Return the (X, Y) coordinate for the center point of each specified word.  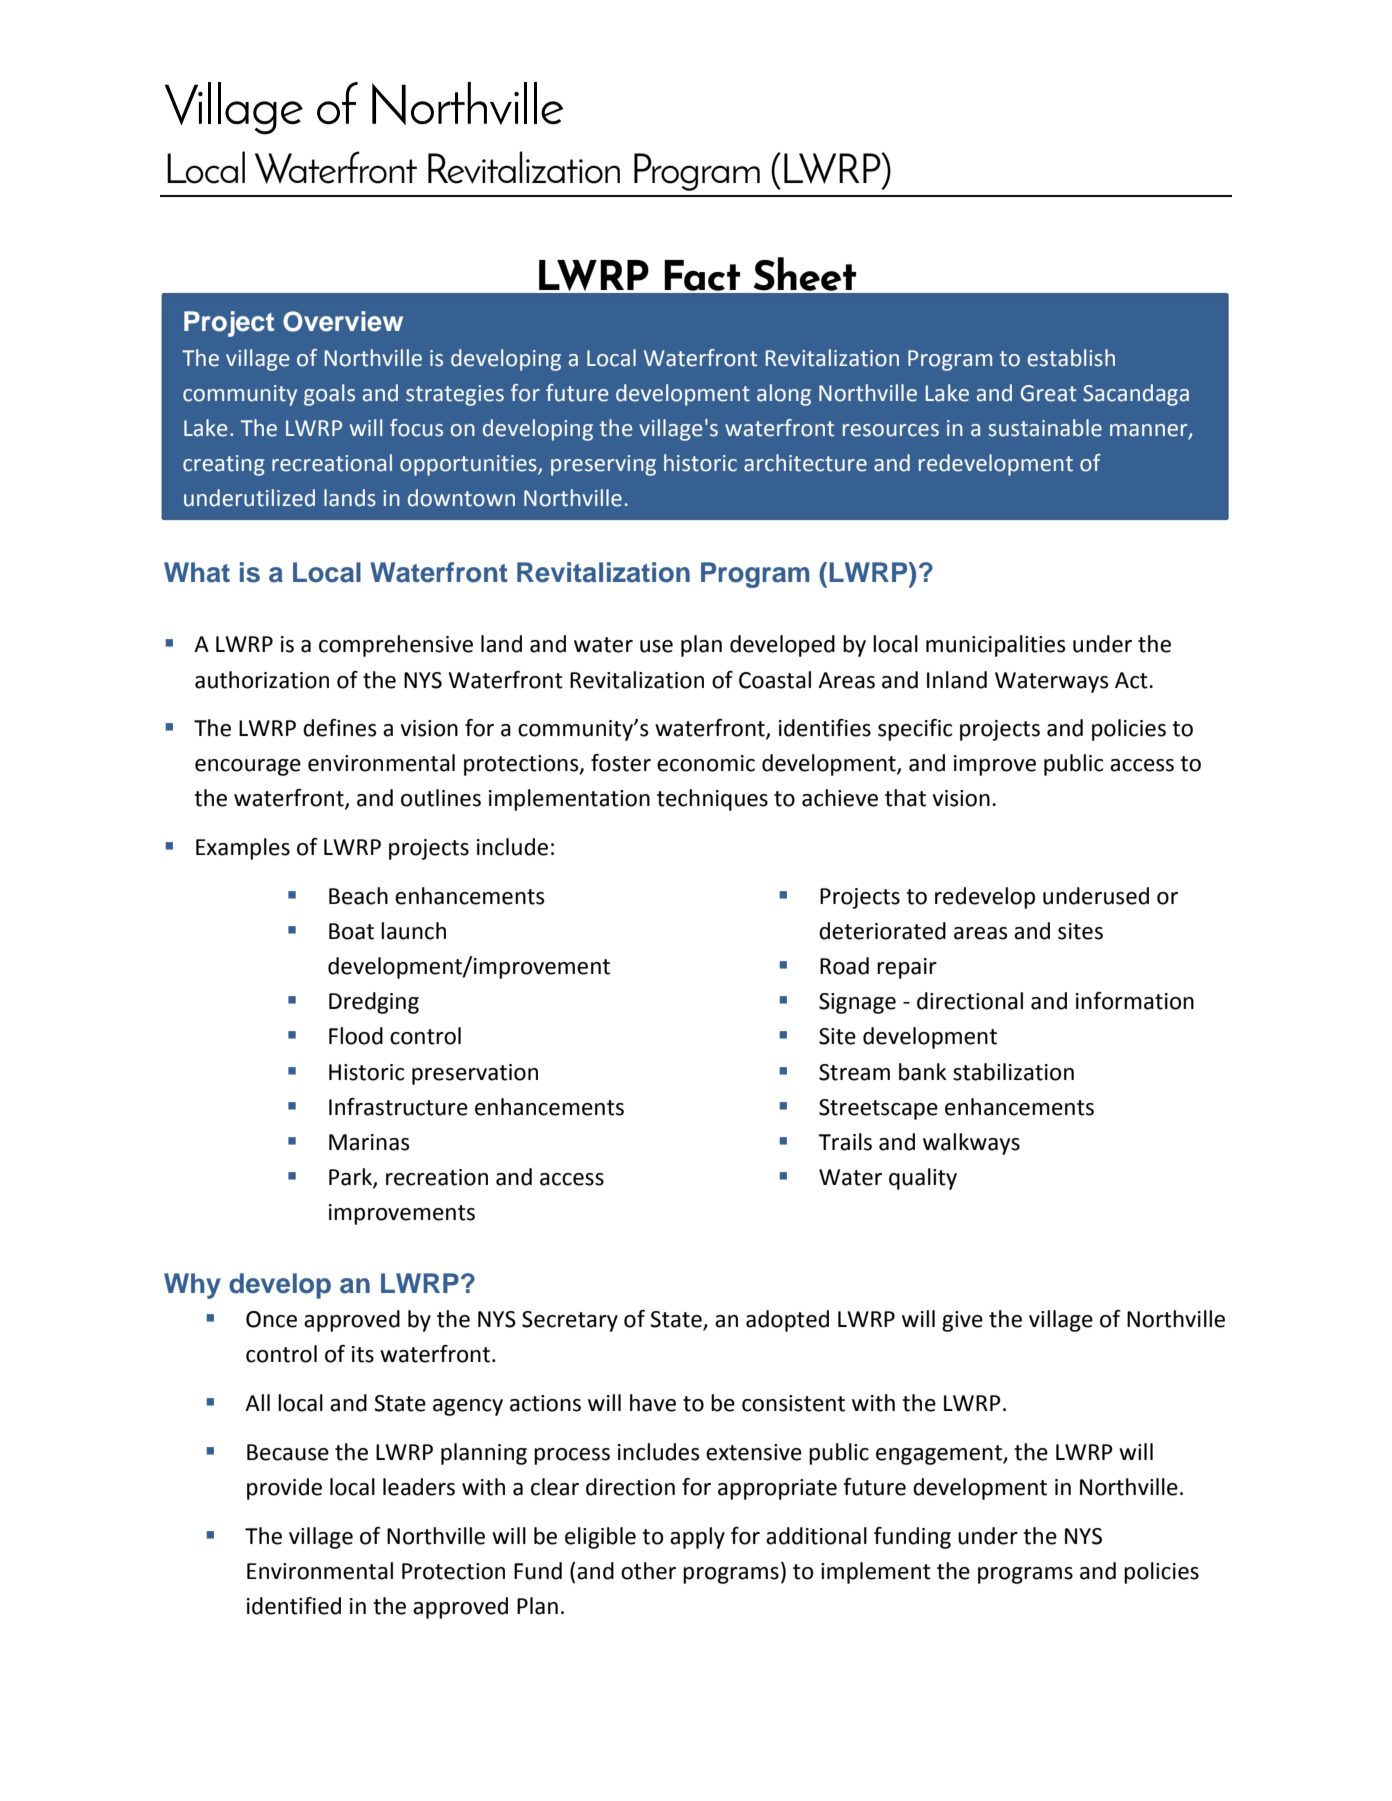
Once (271, 1319)
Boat (351, 931)
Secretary (570, 1321)
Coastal (775, 680)
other (648, 1571)
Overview (343, 321)
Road (844, 966)
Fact (702, 275)
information (1135, 1001)
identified (294, 1606)
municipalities (995, 646)
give (962, 1321)
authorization (262, 680)
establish (1071, 358)
